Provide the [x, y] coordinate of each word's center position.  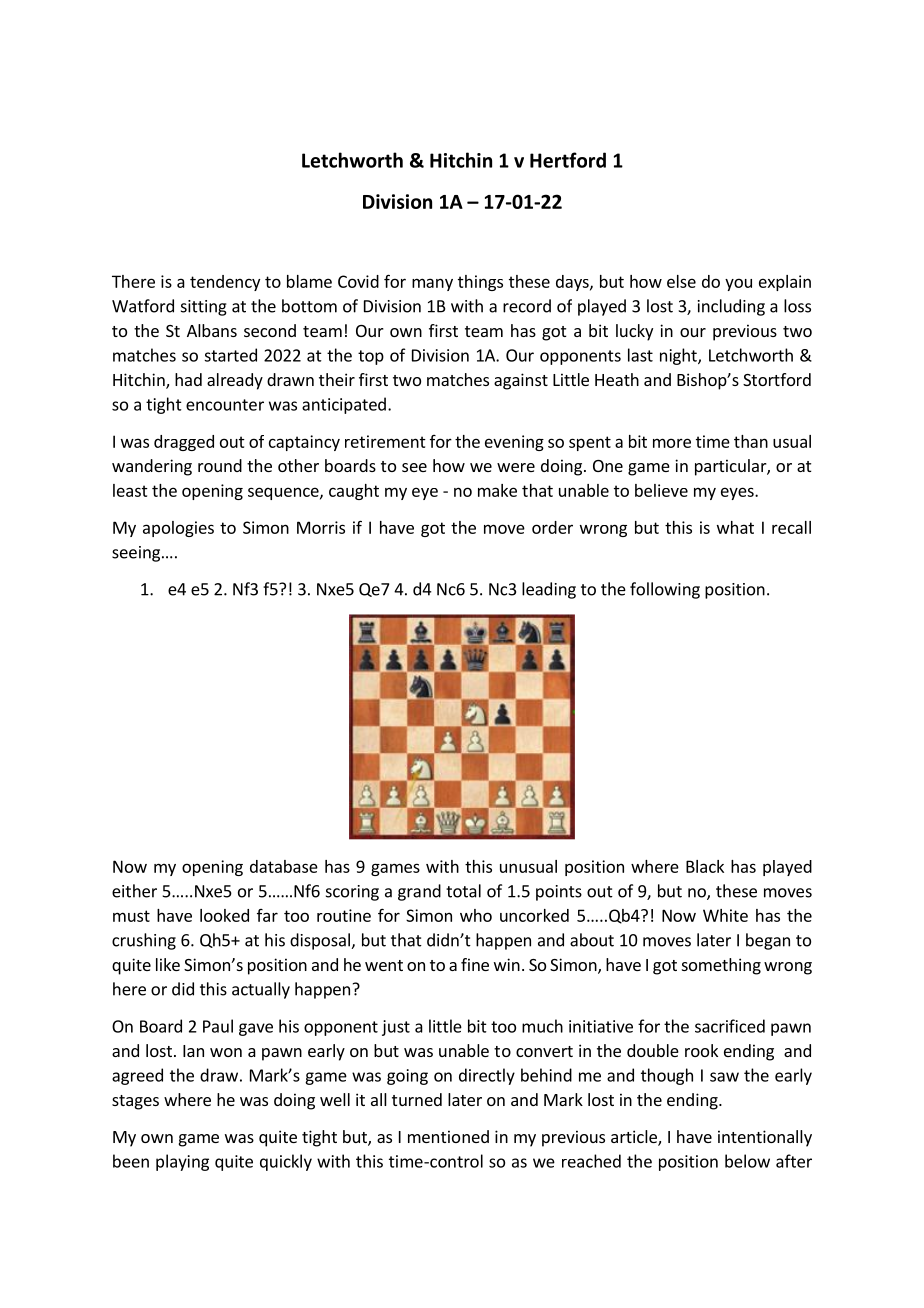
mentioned [448, 1136]
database [284, 866]
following [665, 590]
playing [182, 1162]
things [480, 283]
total [463, 891]
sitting [204, 308]
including [731, 307]
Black [705, 866]
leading [549, 590]
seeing [136, 554]
